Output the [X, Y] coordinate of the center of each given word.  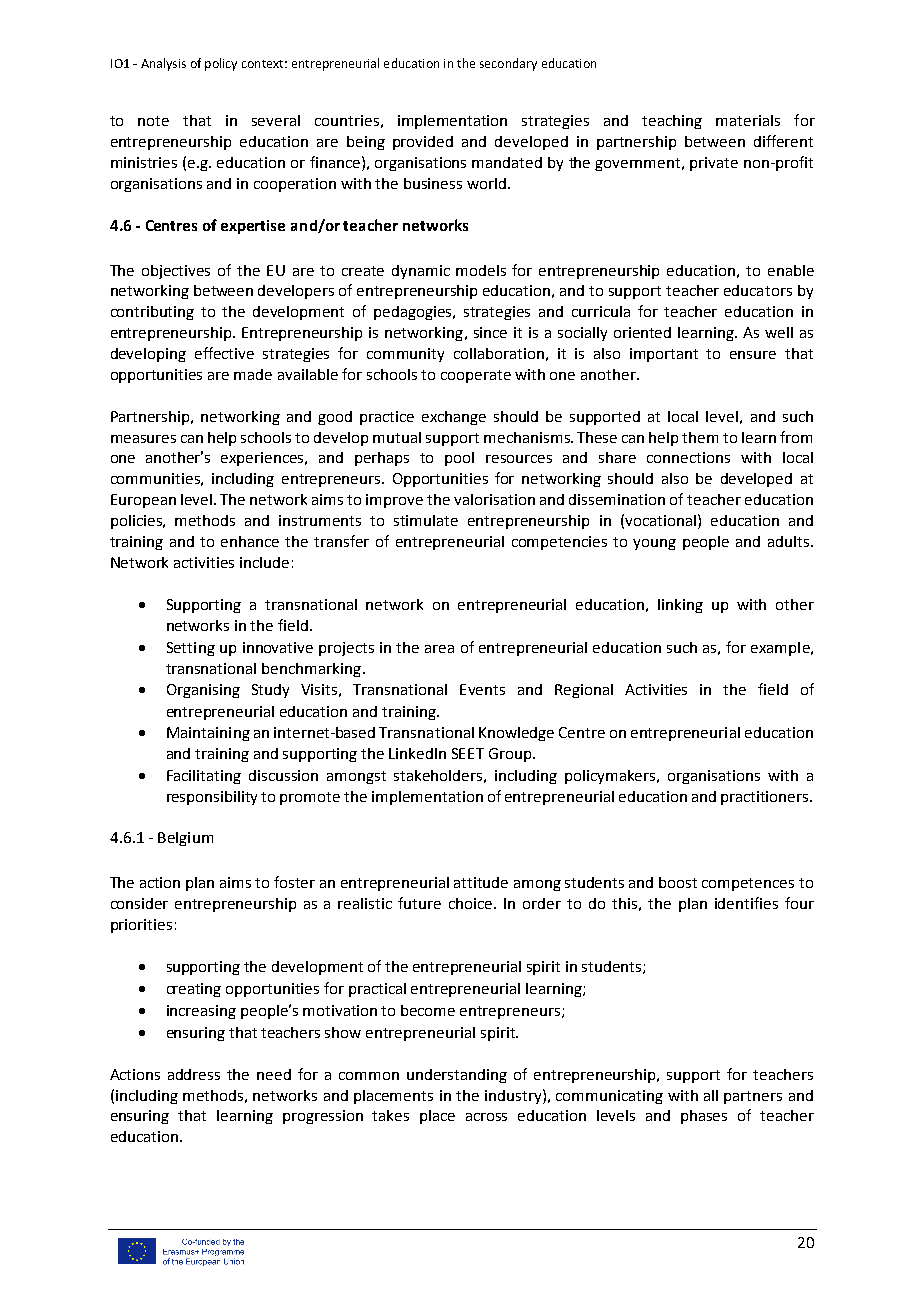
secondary [508, 64]
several [276, 120]
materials [748, 120]
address [194, 1074]
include [264, 562]
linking [680, 606]
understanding [457, 1076]
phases [704, 1117]
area [439, 649]
